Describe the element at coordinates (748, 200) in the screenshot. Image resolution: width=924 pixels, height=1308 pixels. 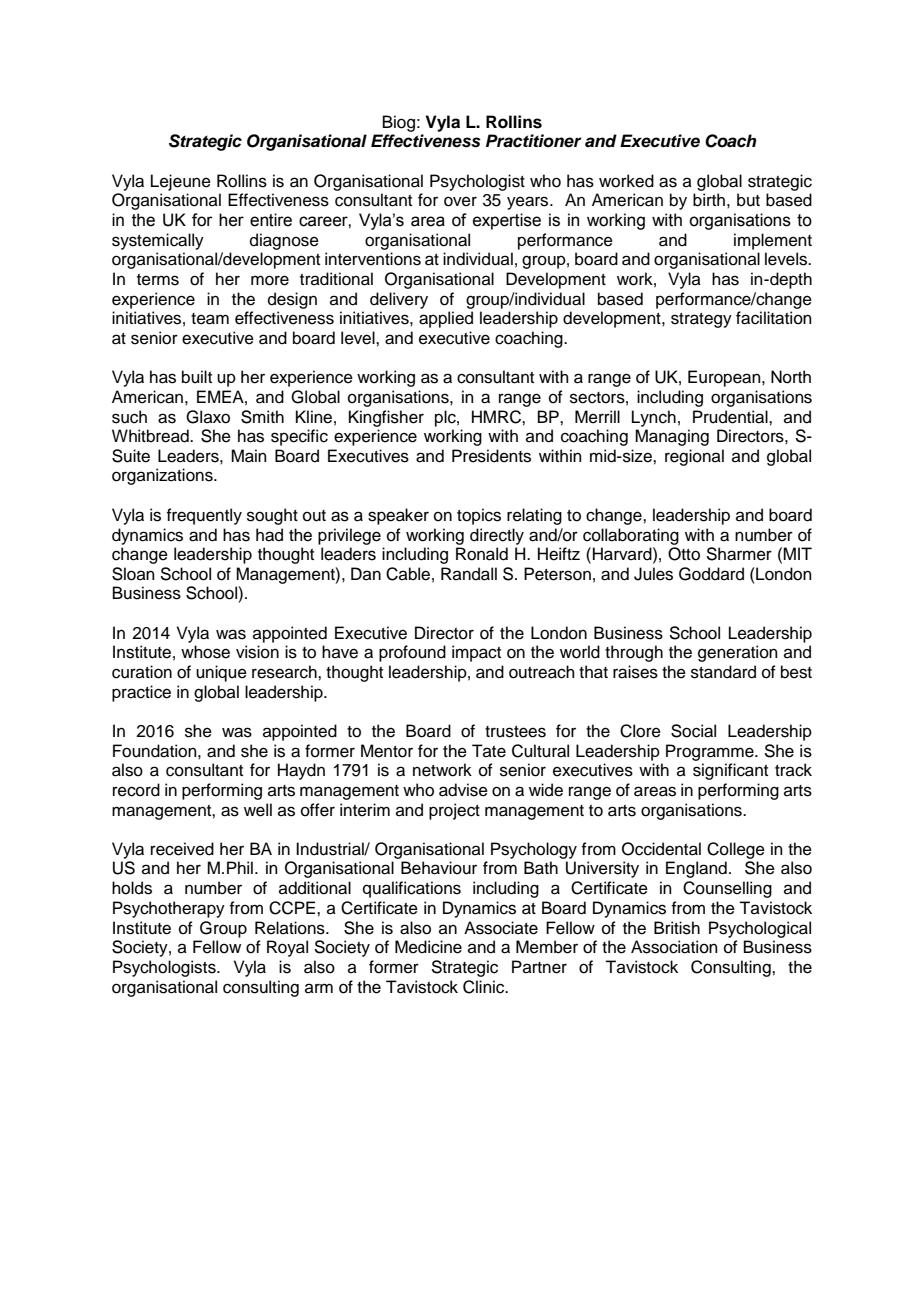
I see `but` at that location.
